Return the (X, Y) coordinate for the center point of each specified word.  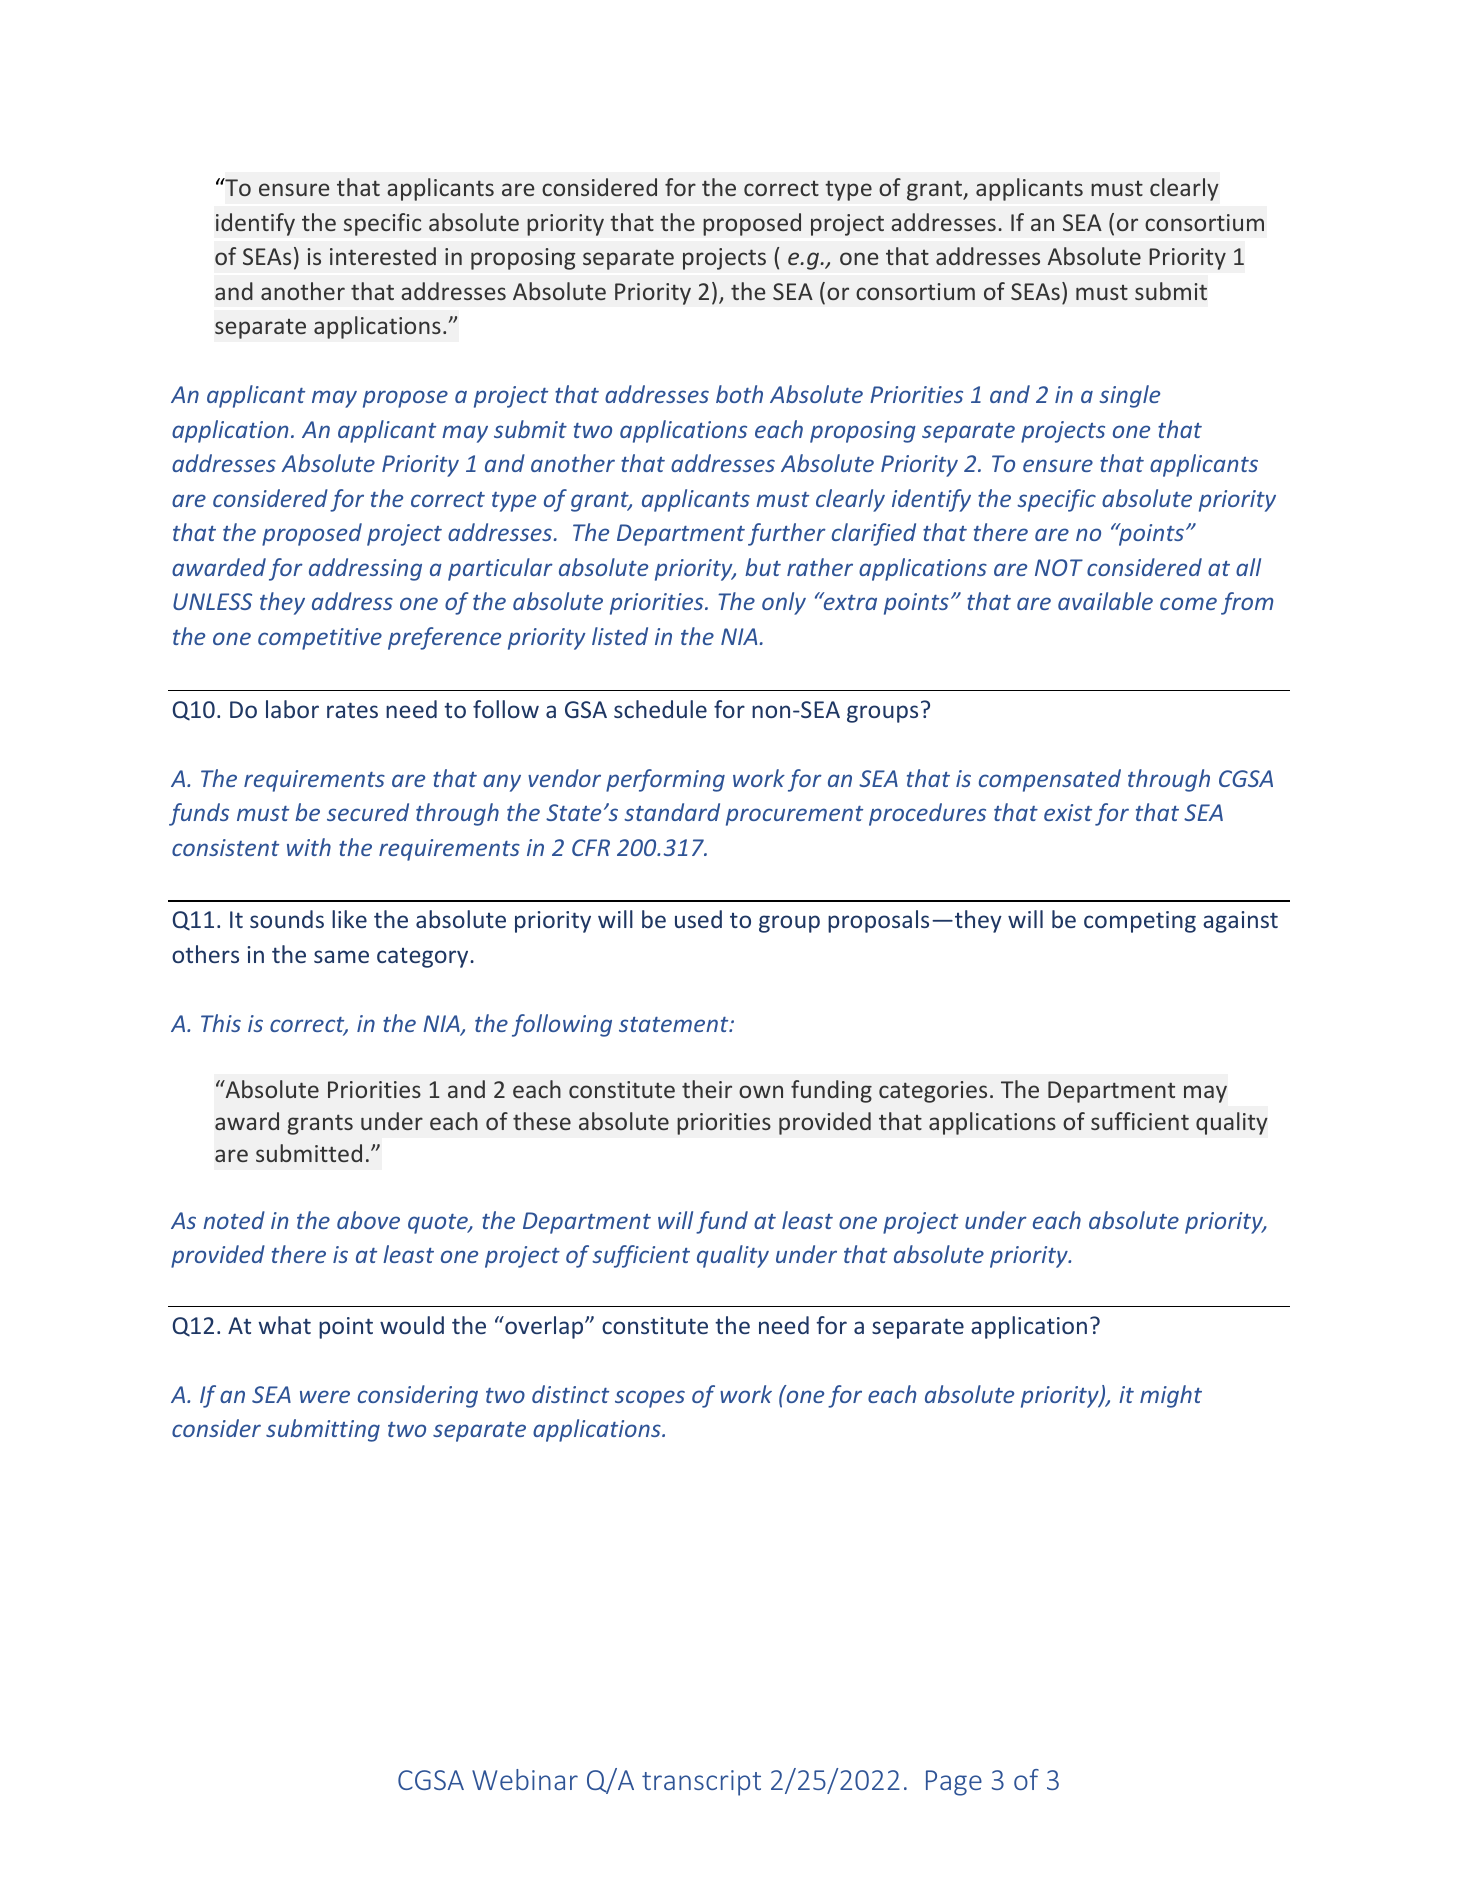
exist (1068, 812)
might (1171, 1396)
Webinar (525, 1779)
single (1129, 396)
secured (368, 812)
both (739, 394)
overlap (544, 1327)
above (368, 1220)
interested (383, 256)
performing (665, 780)
